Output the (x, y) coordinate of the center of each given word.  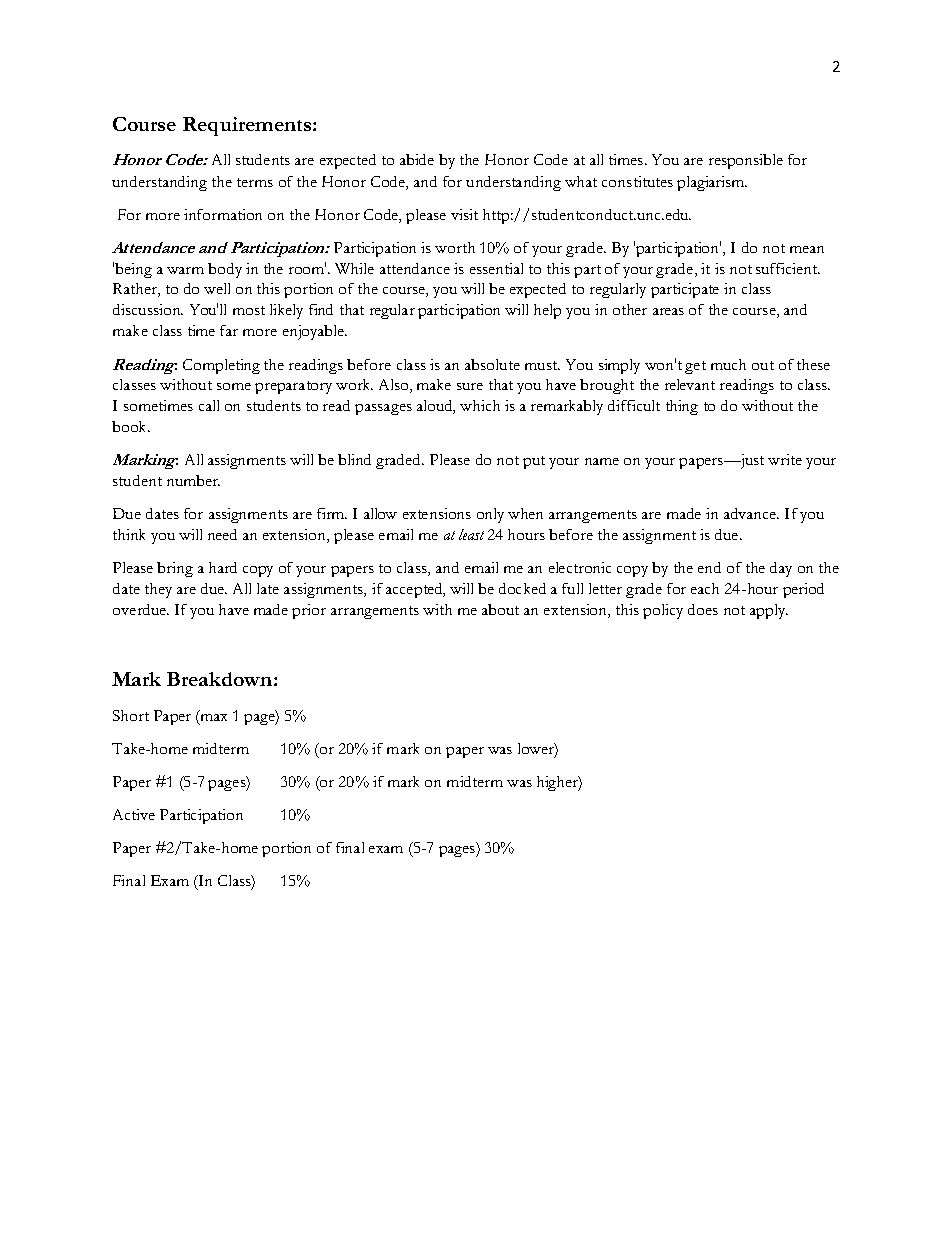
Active (134, 814)
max (212, 716)
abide (417, 159)
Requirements (248, 126)
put (534, 462)
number (193, 480)
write (785, 459)
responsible (746, 161)
